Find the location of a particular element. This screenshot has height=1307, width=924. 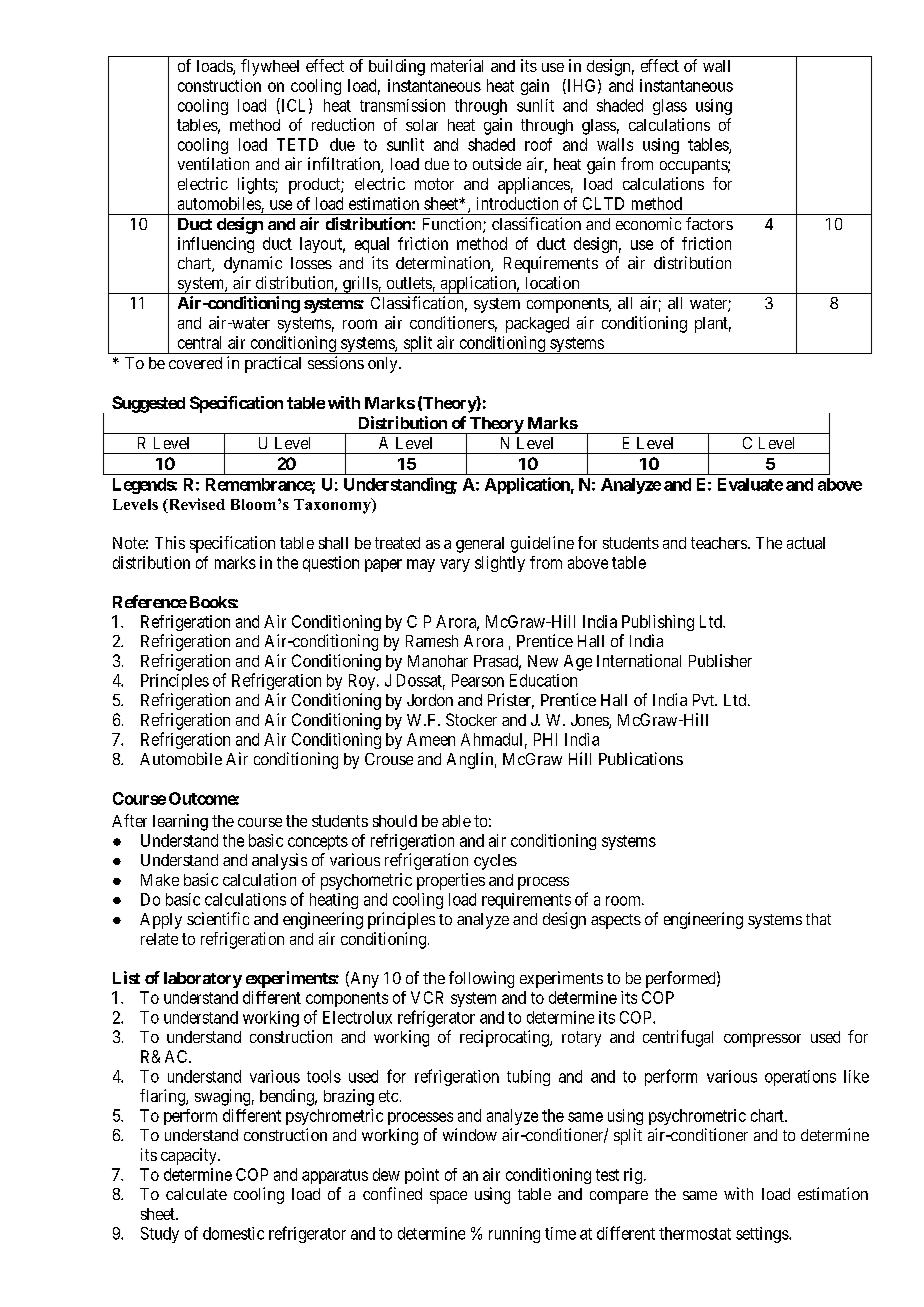

settings is located at coordinates (763, 1235).
